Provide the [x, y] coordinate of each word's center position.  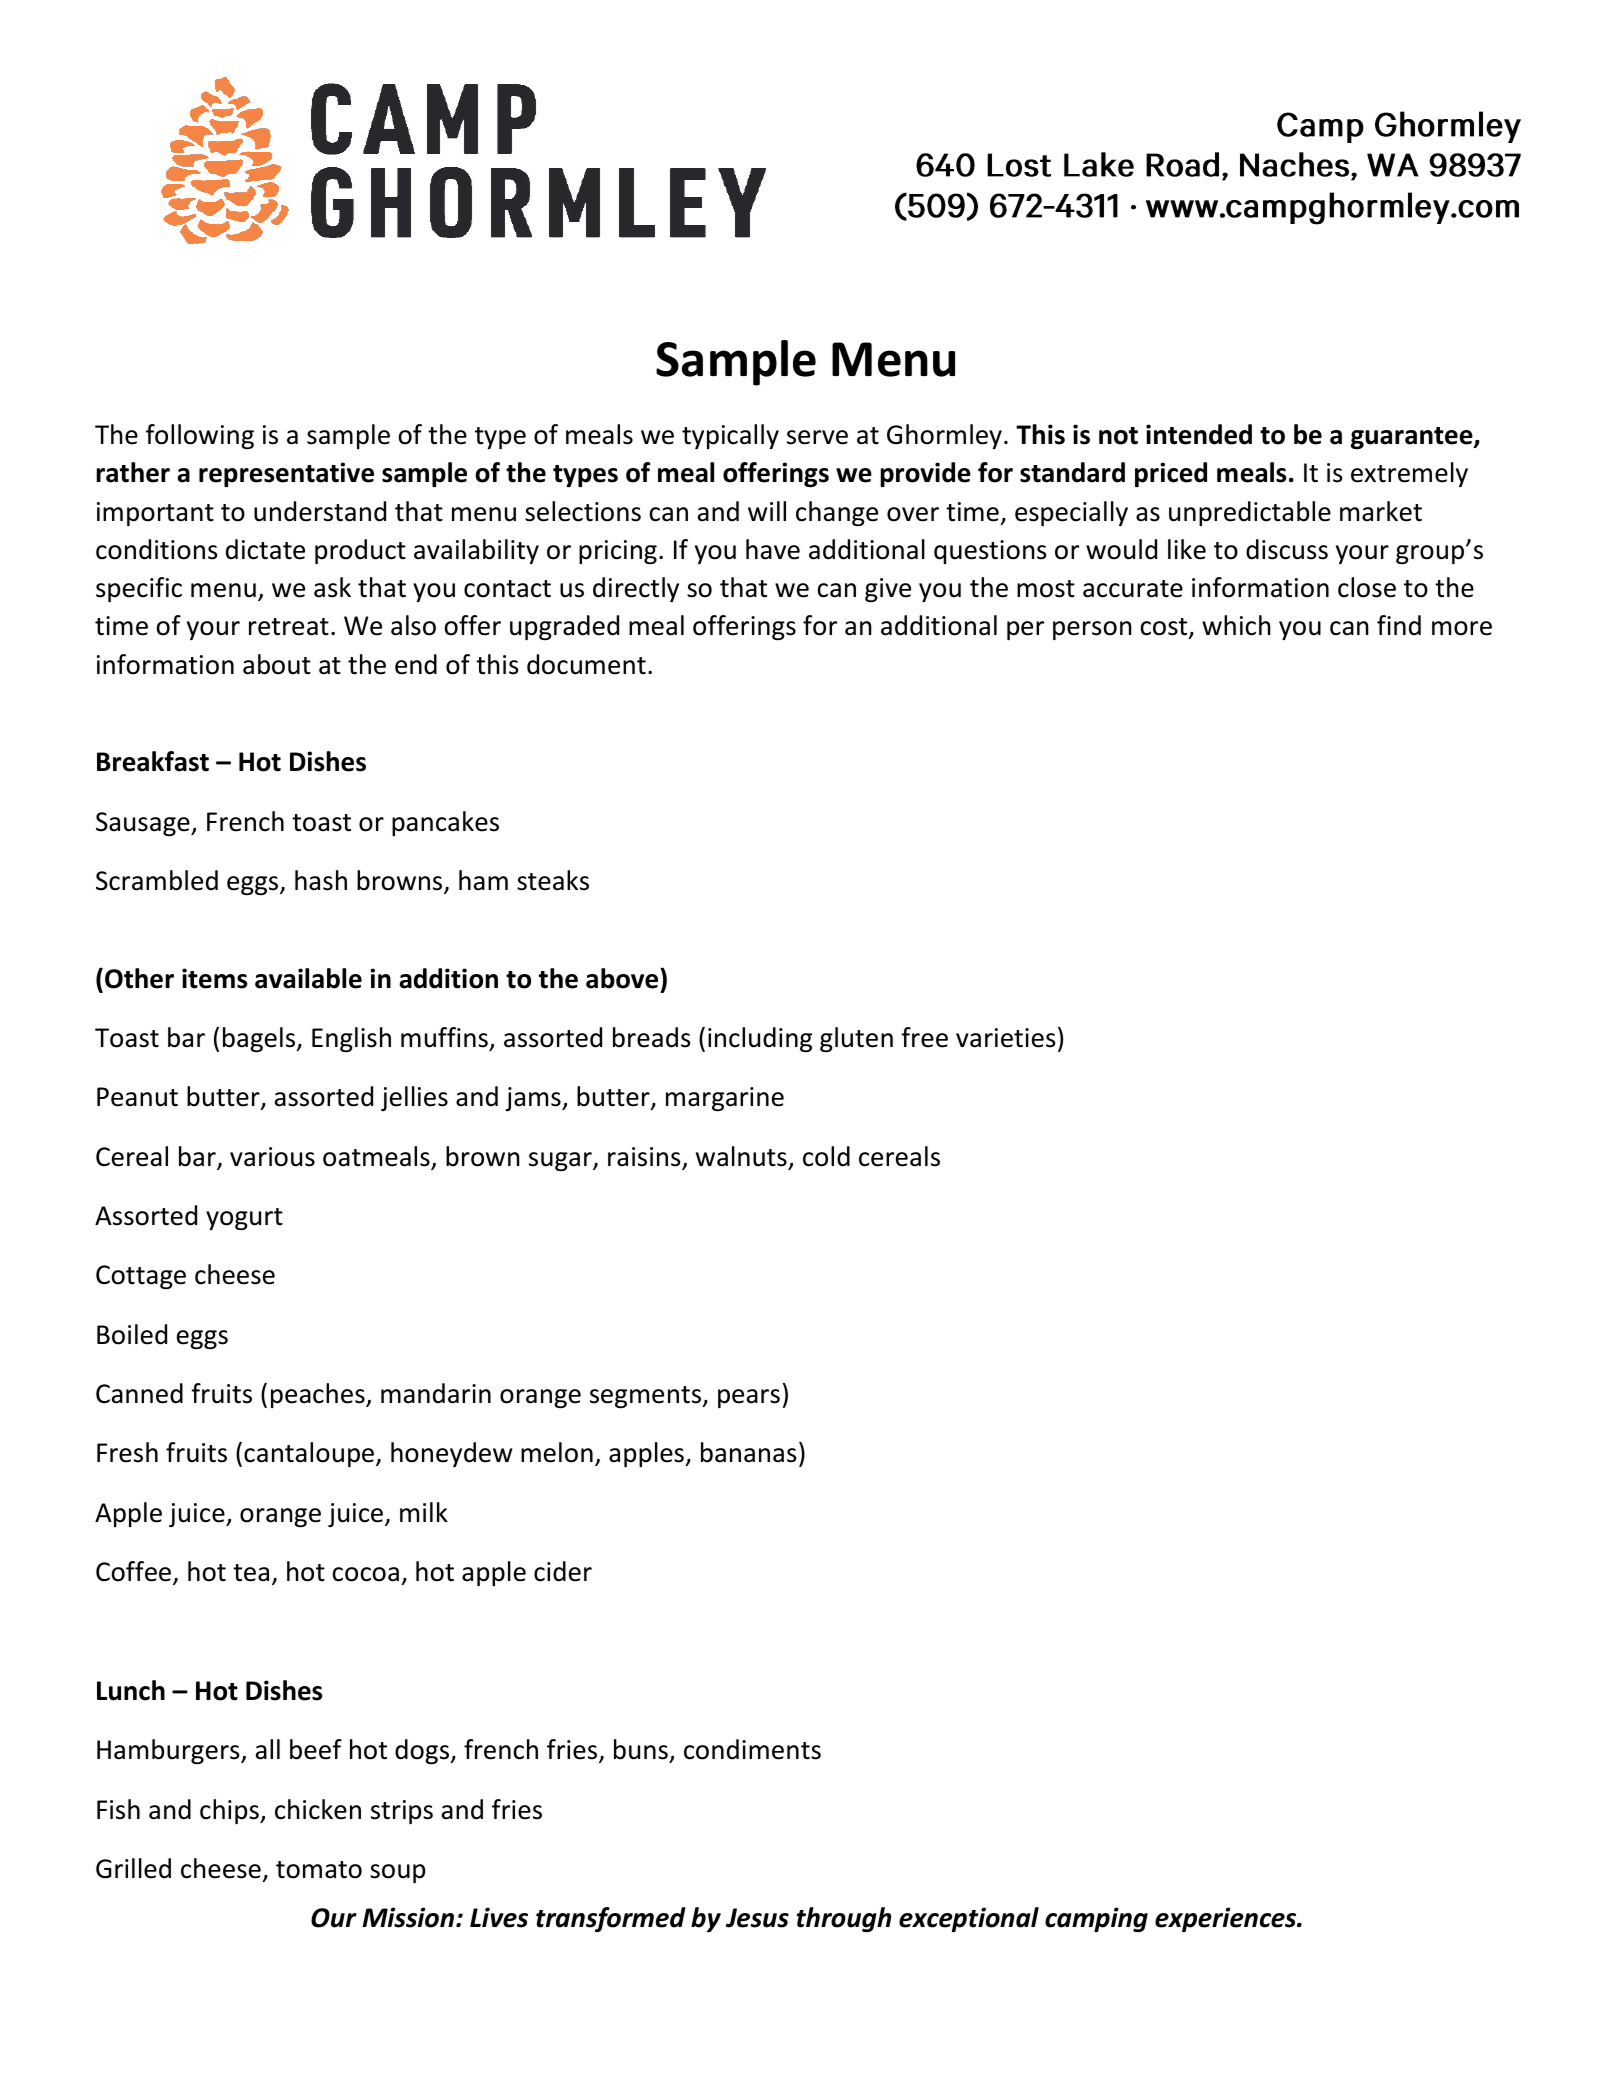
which [1236, 625]
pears [749, 1398]
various [272, 1157]
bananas [748, 1452]
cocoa [365, 1574]
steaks [553, 880]
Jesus [757, 1918]
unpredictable [1250, 513]
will [767, 511]
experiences [1227, 1919]
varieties [1005, 1038]
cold [826, 1156]
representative [286, 474]
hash [321, 880]
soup [397, 1873]
